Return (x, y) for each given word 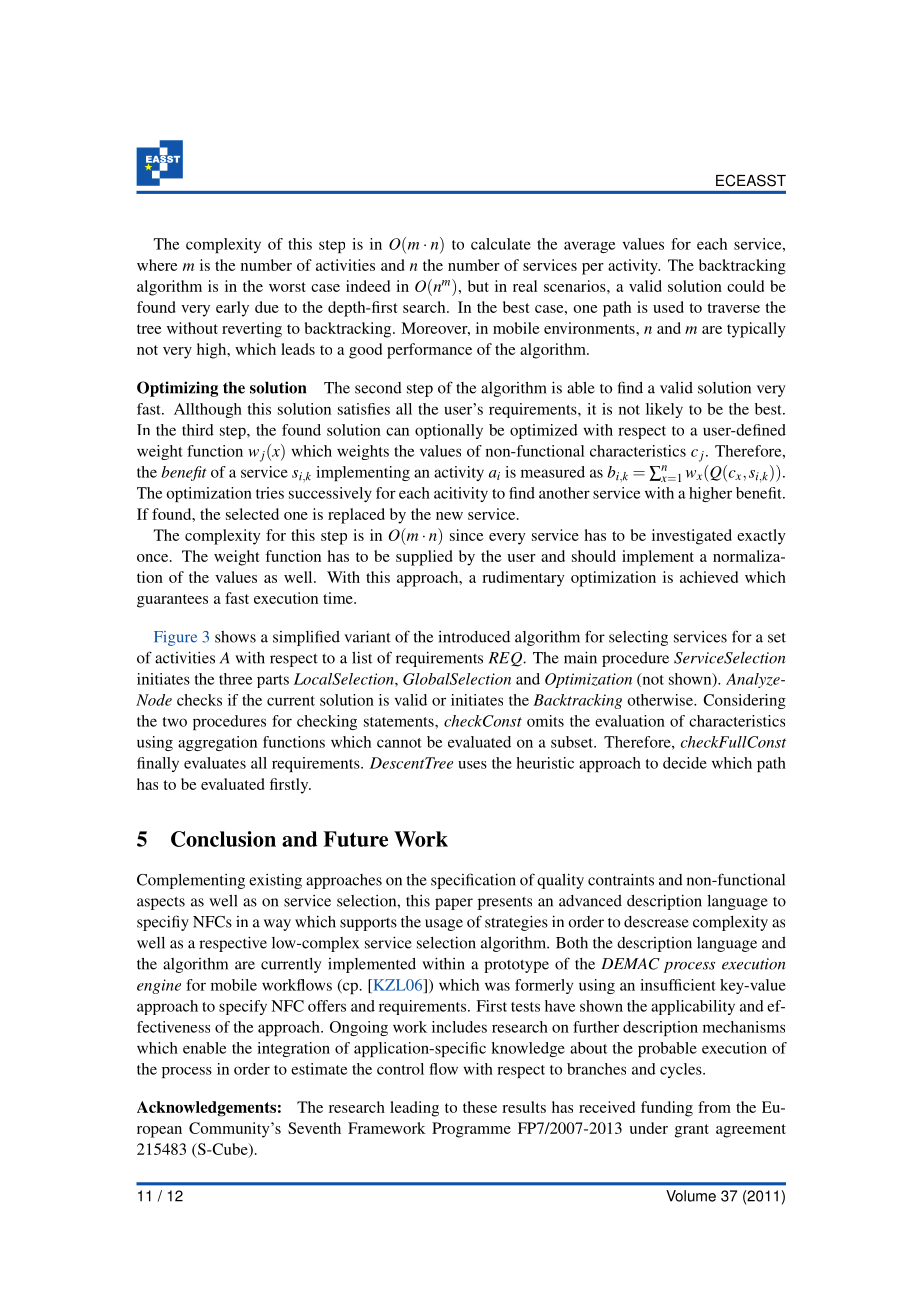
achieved (709, 577)
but (478, 286)
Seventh (314, 1128)
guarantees (172, 601)
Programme (471, 1130)
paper (454, 904)
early (232, 309)
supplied (424, 558)
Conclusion (223, 839)
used (668, 307)
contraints (621, 879)
